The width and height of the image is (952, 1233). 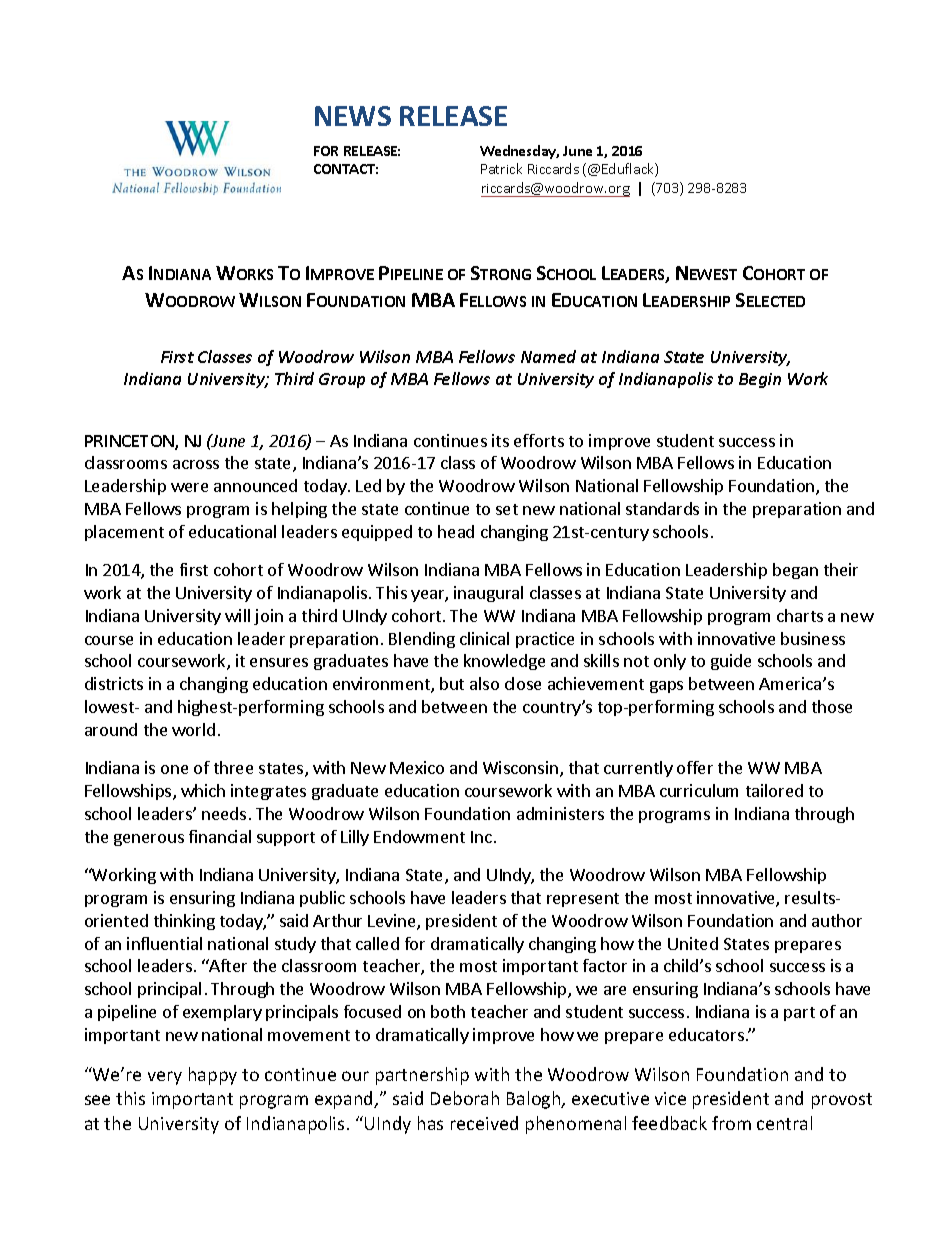 I want to click on Deborah, so click(x=465, y=1098).
